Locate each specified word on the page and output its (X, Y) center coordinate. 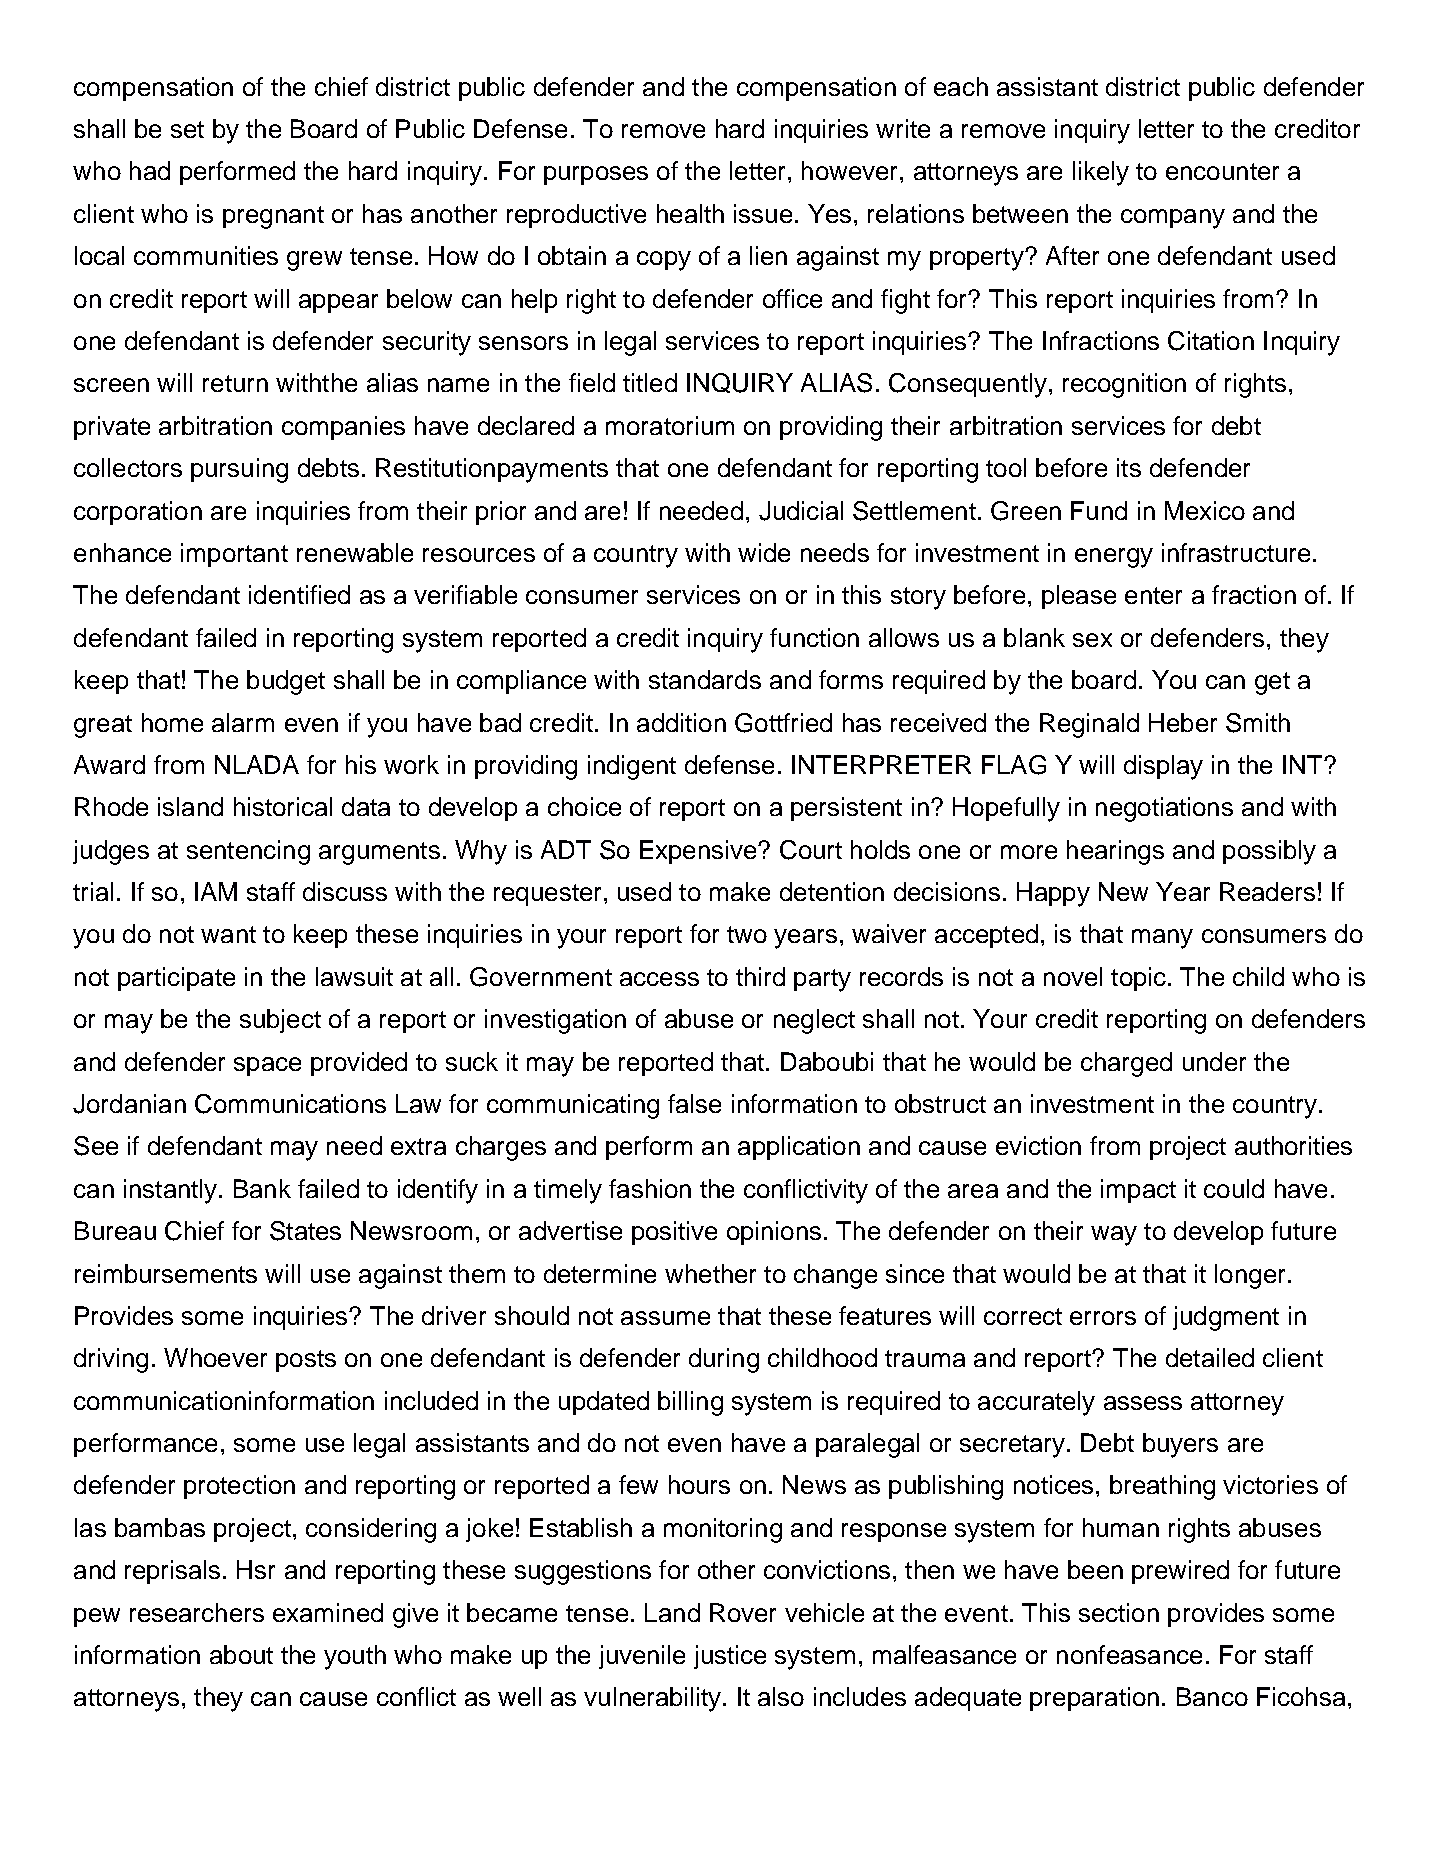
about (241, 1654)
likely (1101, 173)
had (150, 170)
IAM (216, 891)
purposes (596, 175)
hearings (1115, 852)
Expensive (699, 852)
